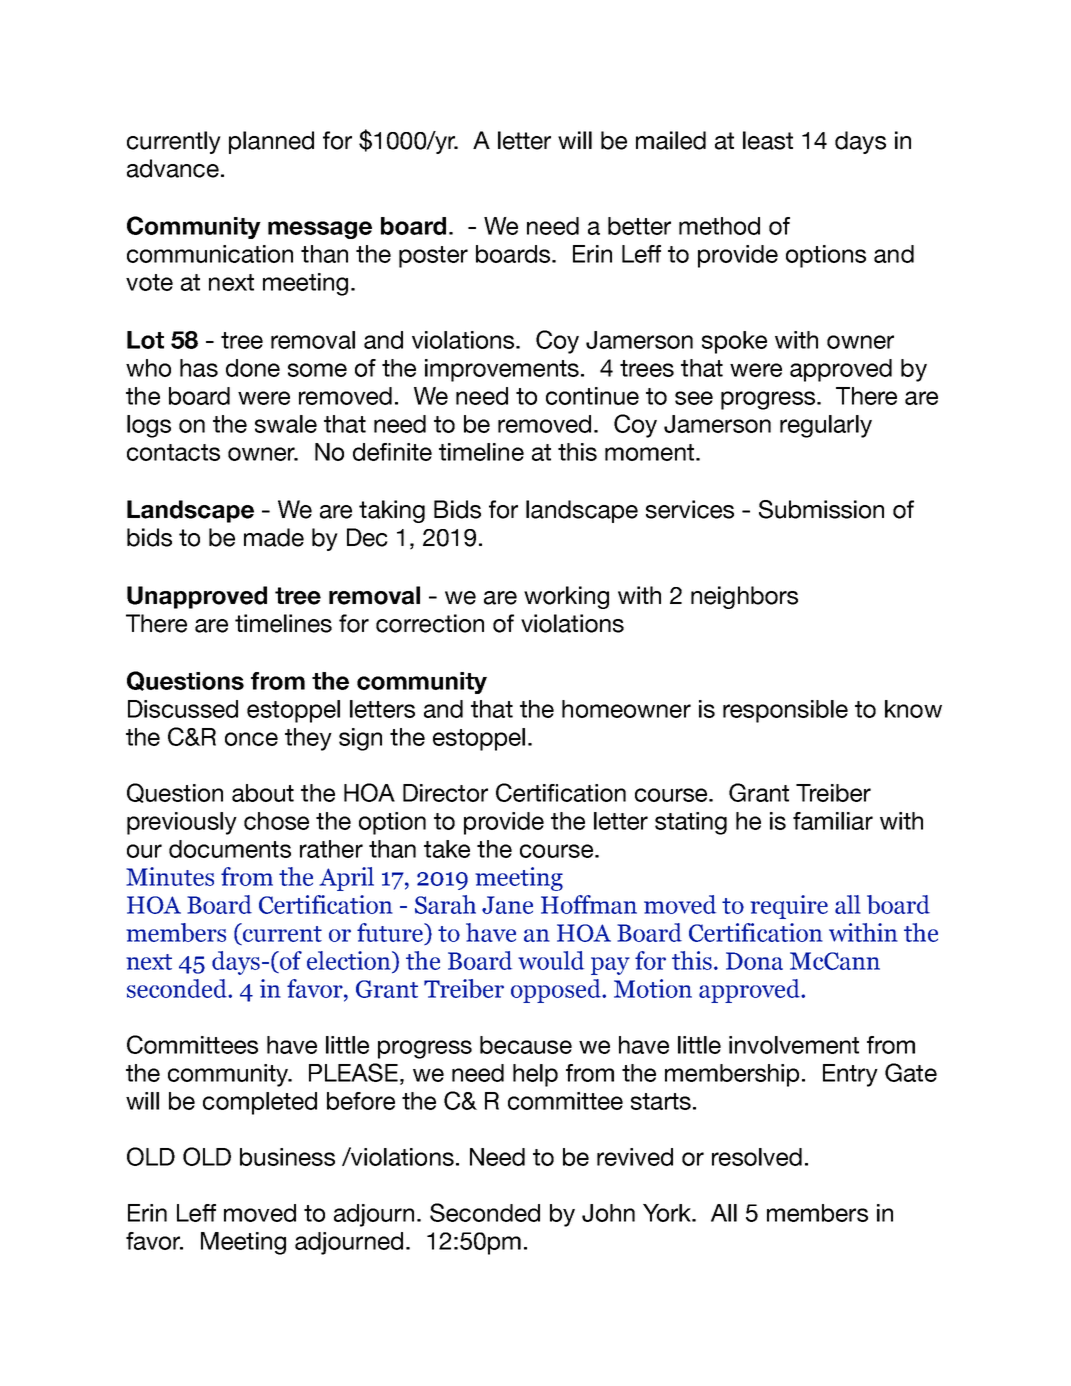 Image resolution: width=1071 pixels, height=1386 pixels. Describe the element at coordinates (608, 1213) in the image. I see `John` at that location.
